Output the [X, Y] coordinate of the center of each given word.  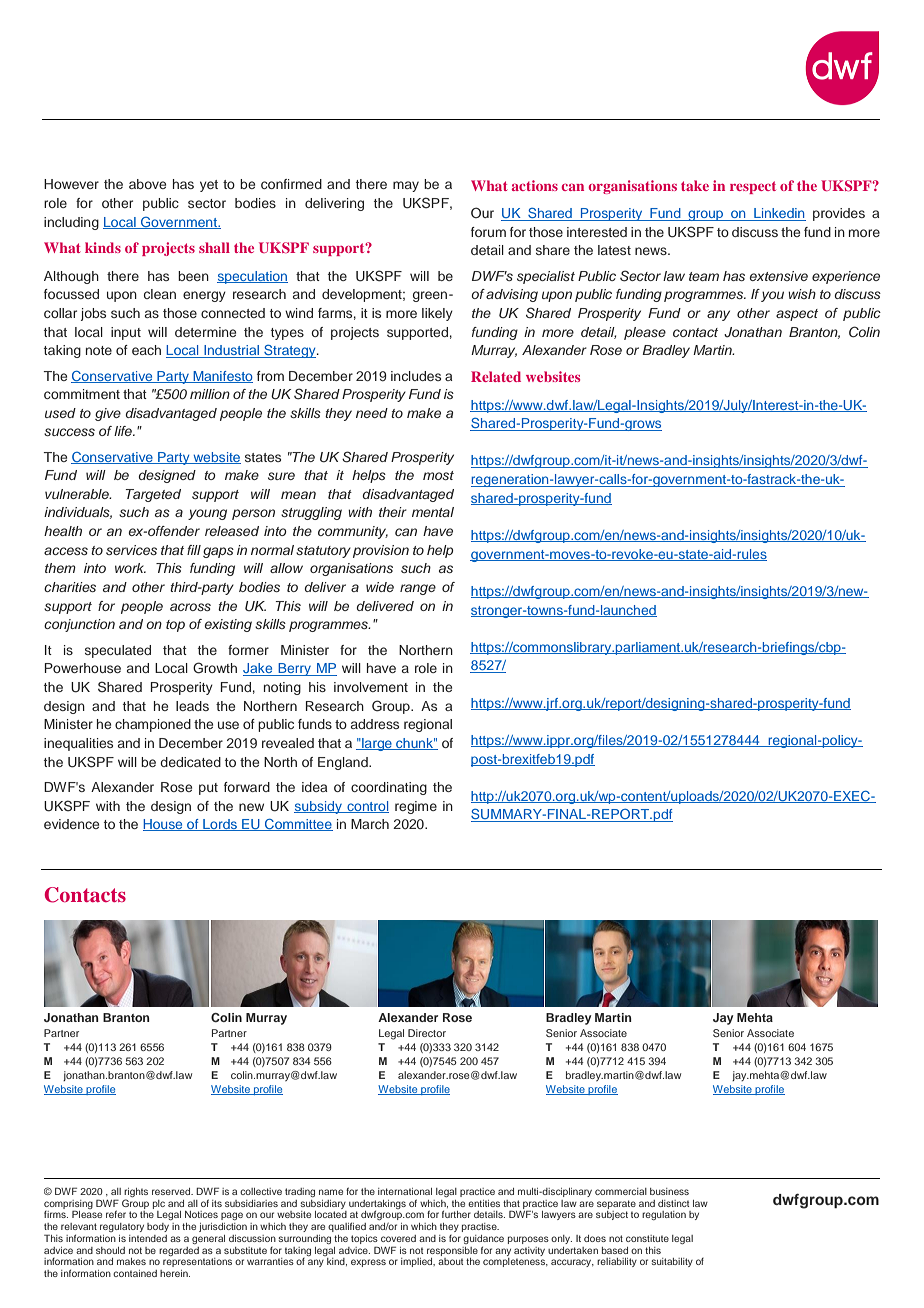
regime [416, 807]
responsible [452, 1251]
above [147, 184]
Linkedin [779, 214]
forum [488, 232]
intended [148, 1238]
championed [153, 725]
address [375, 724]
